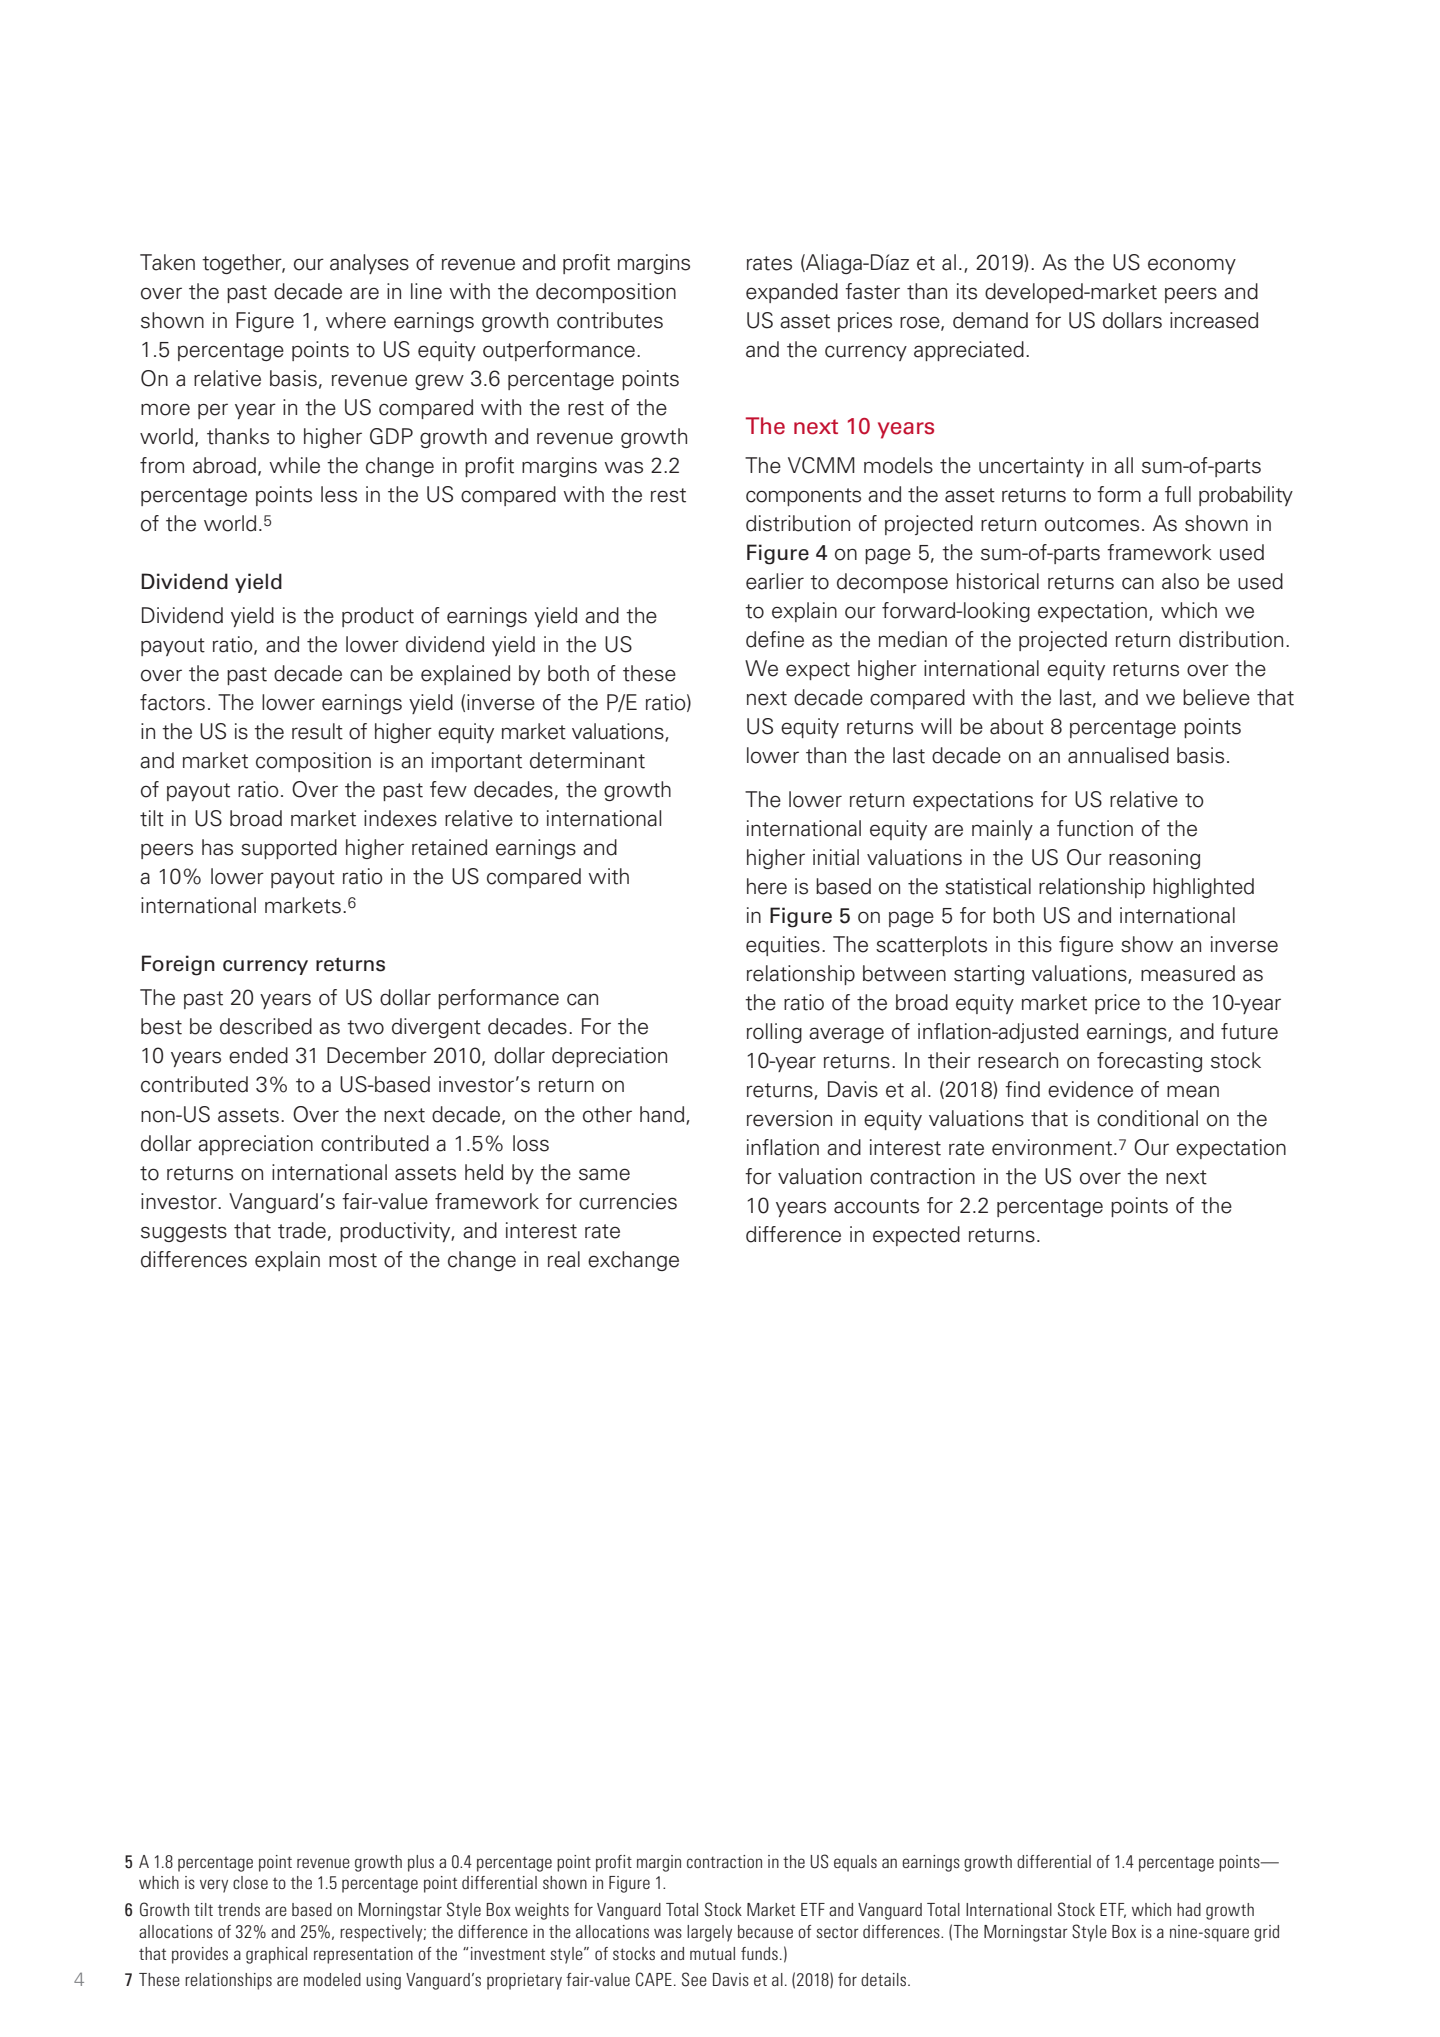  Describe the element at coordinates (421, 1863) in the document. I see `plus` at that location.
